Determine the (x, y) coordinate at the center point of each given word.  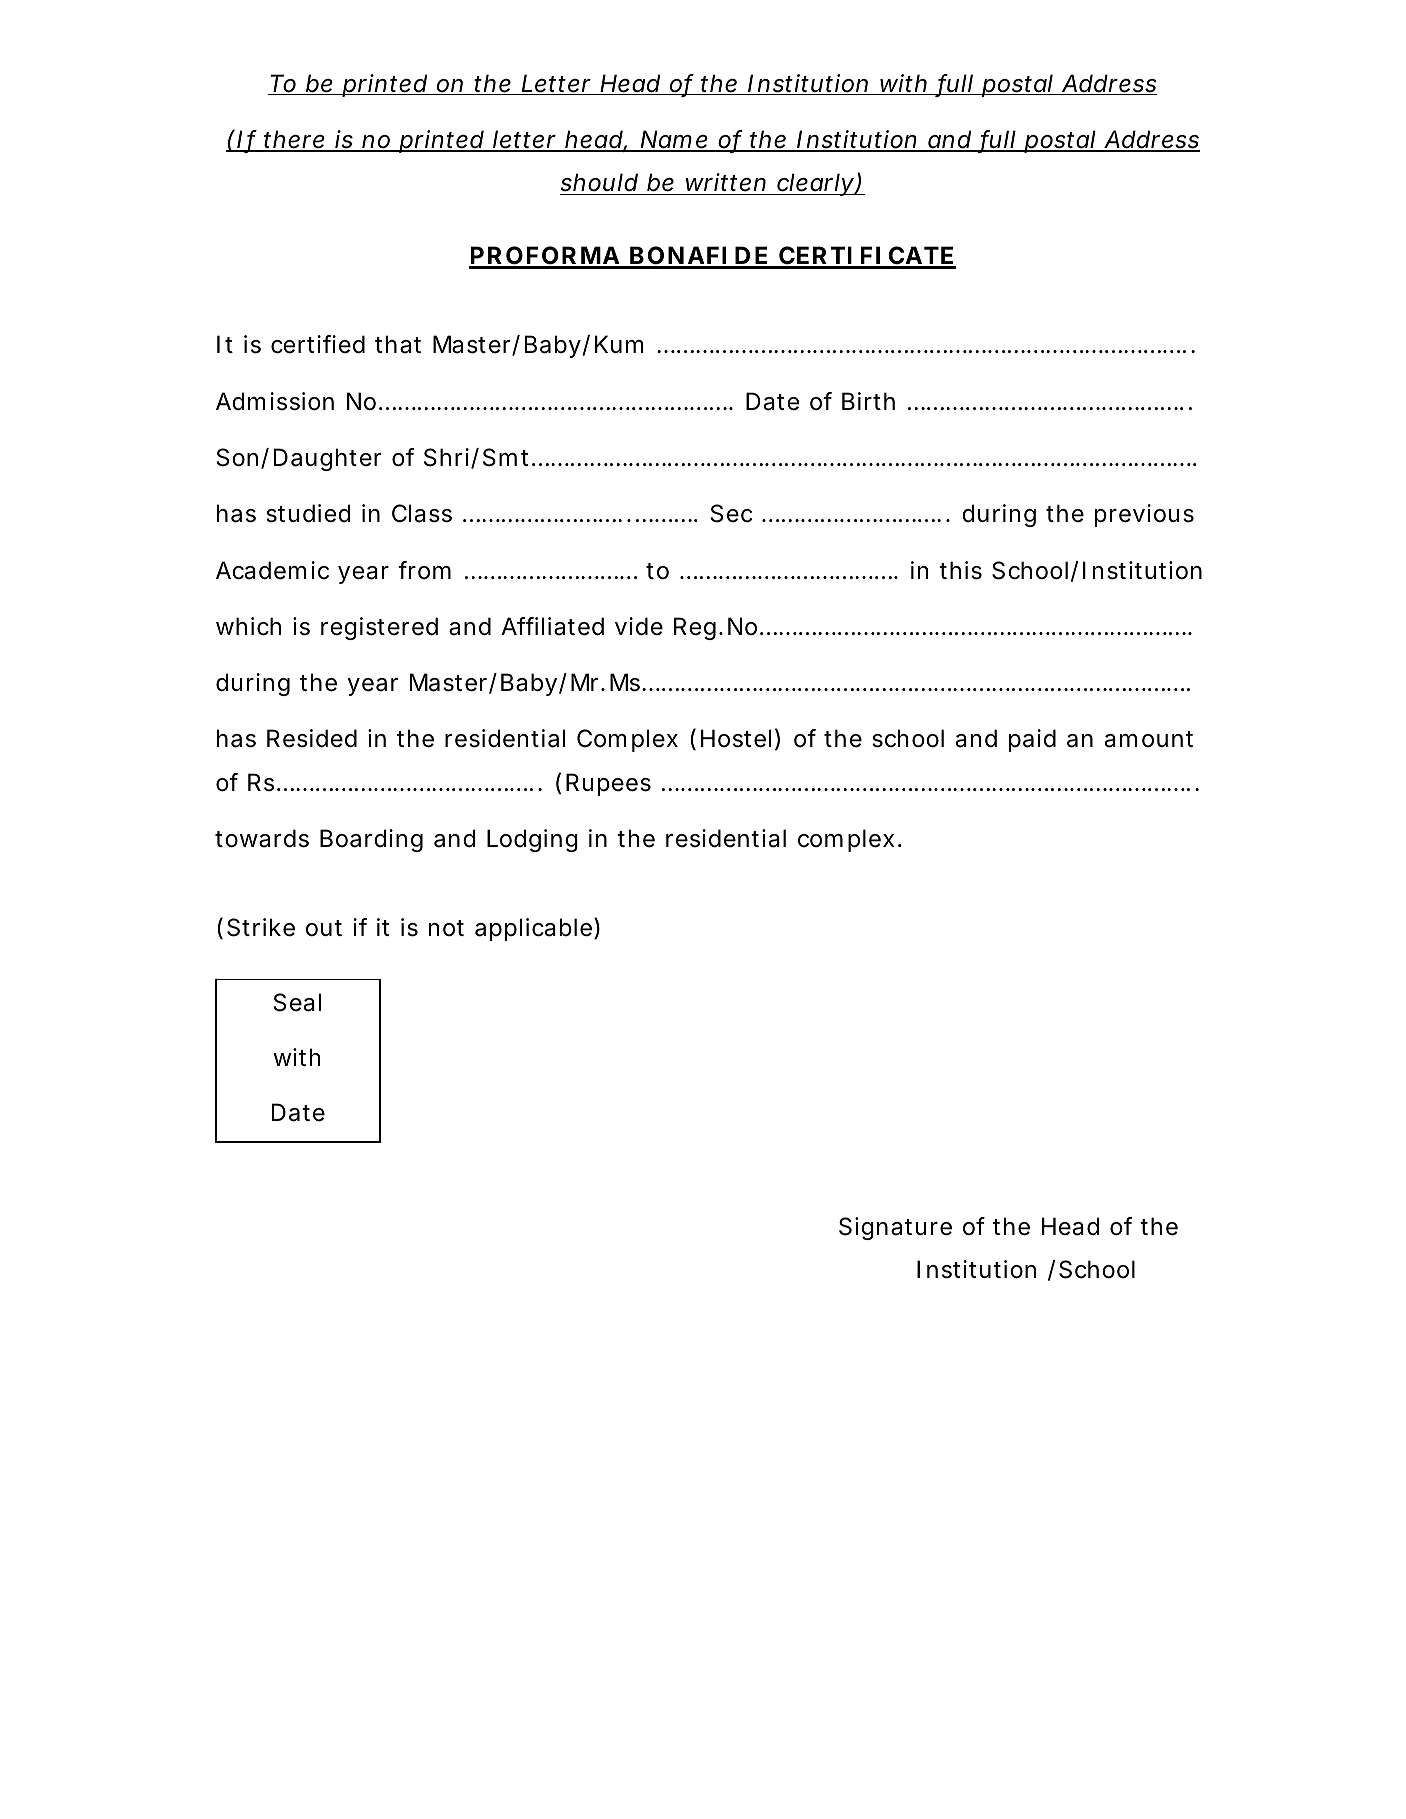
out (324, 928)
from (424, 570)
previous (1144, 515)
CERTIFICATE (865, 257)
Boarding (371, 840)
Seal (297, 1002)
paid (1032, 740)
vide (639, 626)
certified (318, 344)
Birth (868, 401)
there (294, 140)
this (960, 570)
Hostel (736, 738)
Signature (895, 1228)
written (726, 182)
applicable (533, 929)
